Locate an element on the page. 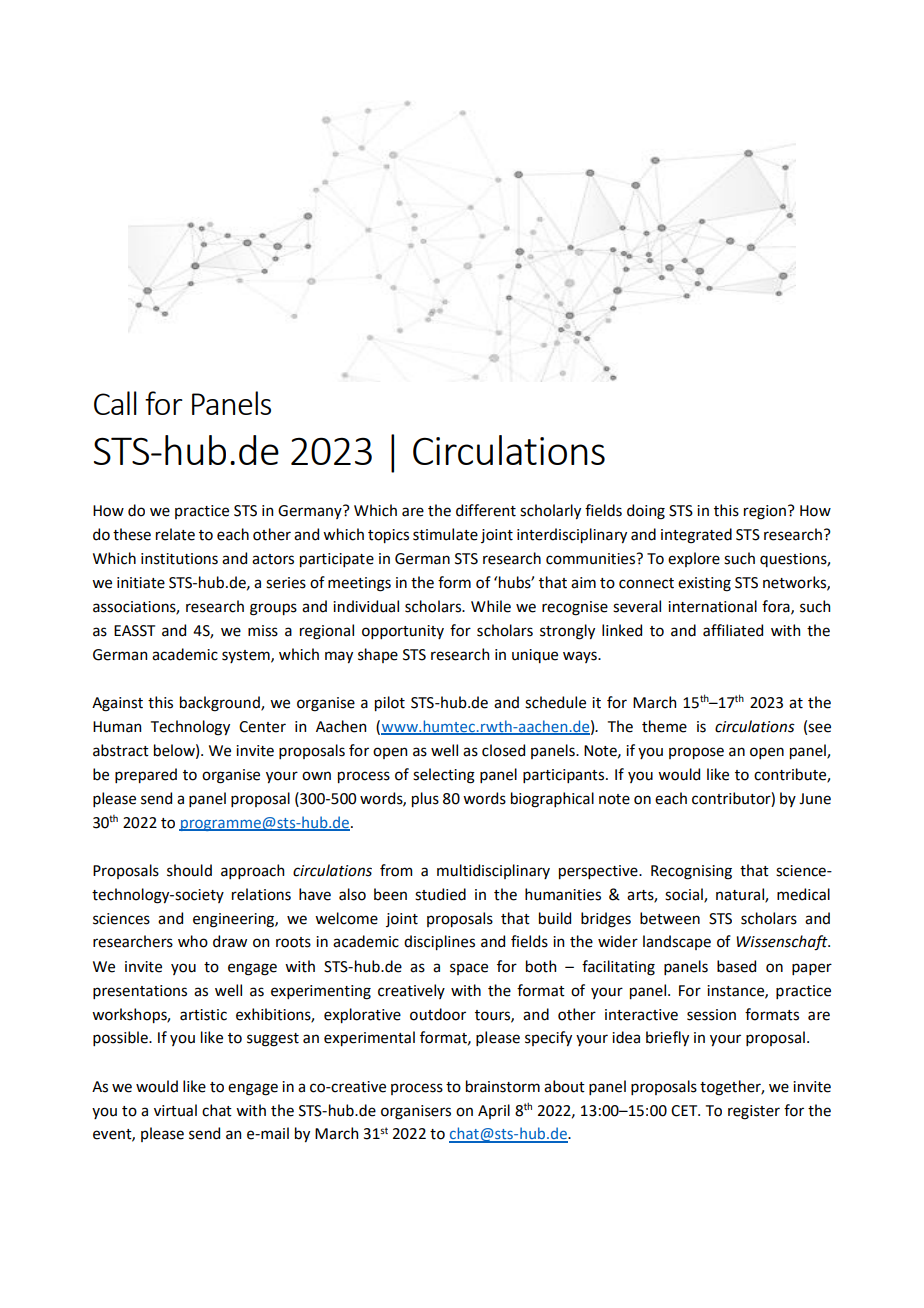 The width and height of the document is (924, 1308). June is located at coordinates (815, 799).
